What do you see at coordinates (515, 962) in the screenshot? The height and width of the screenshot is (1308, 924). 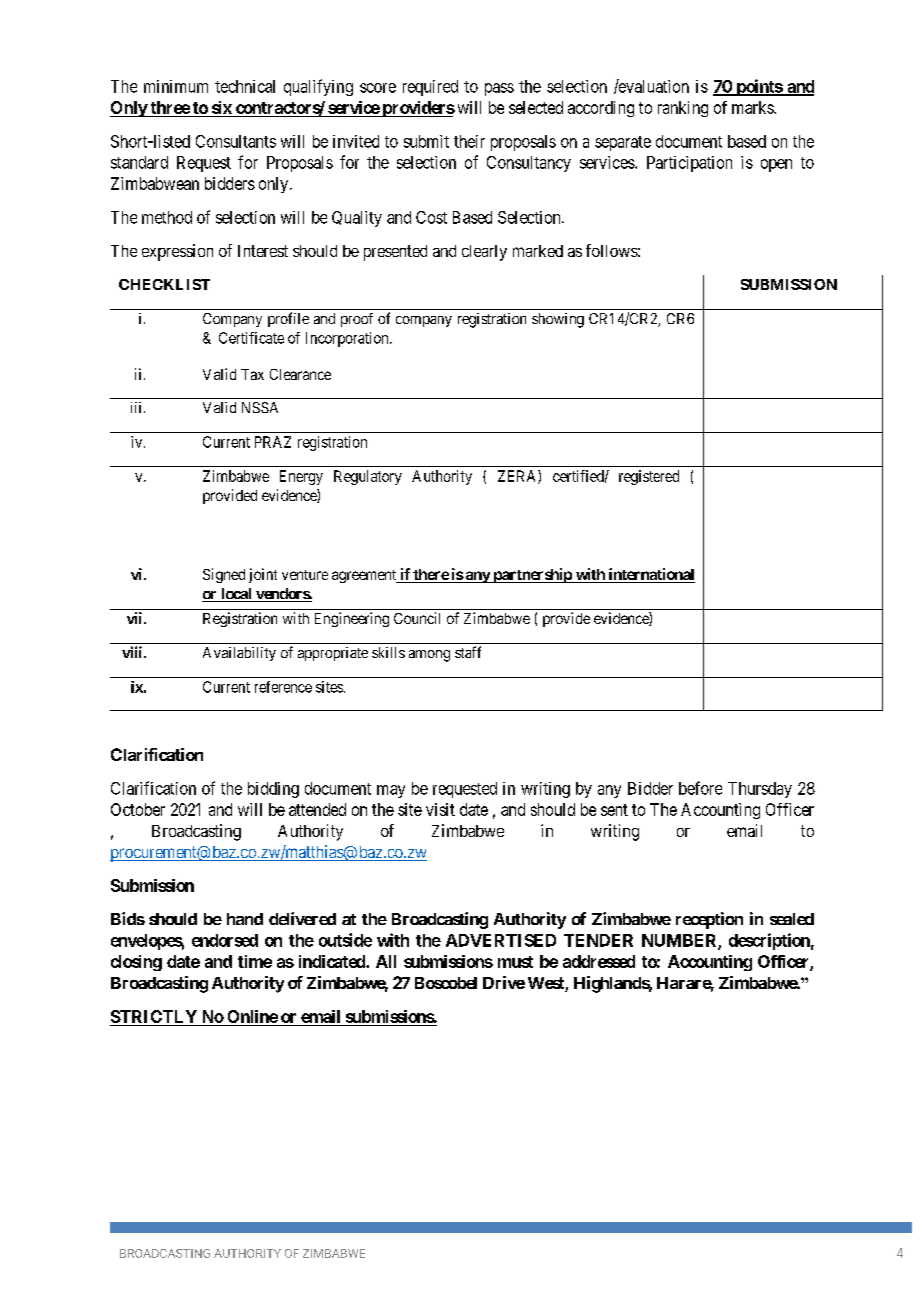 I see `must` at bounding box center [515, 962].
